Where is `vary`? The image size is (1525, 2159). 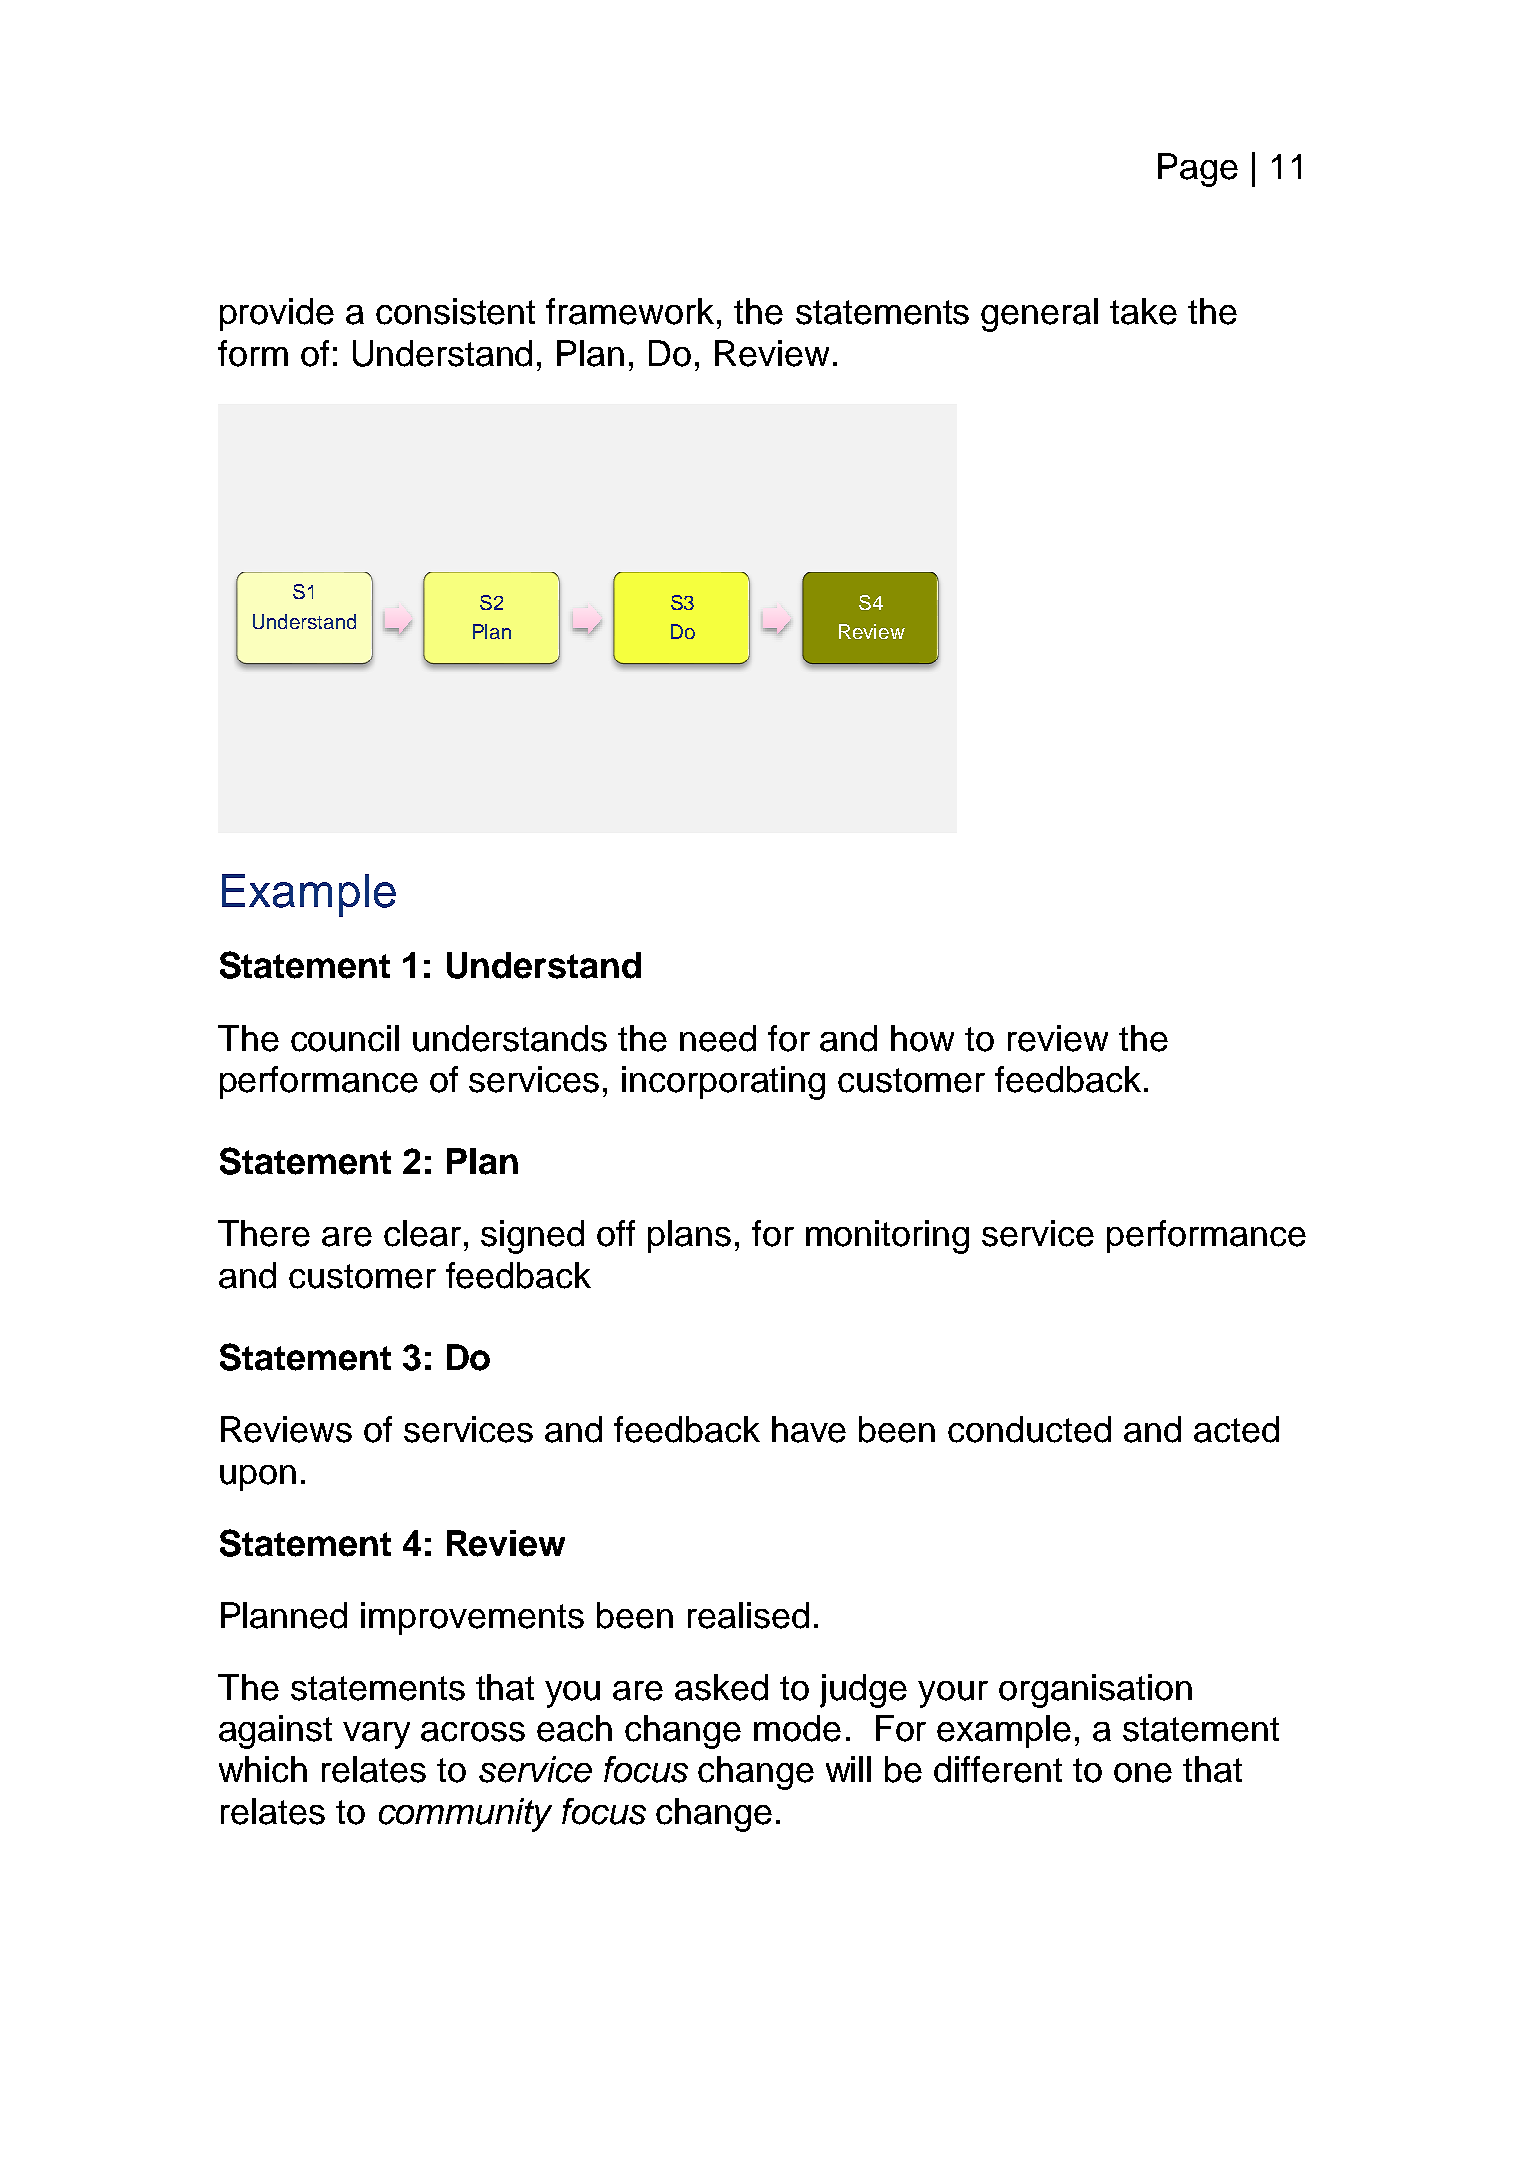 vary is located at coordinates (376, 1735).
